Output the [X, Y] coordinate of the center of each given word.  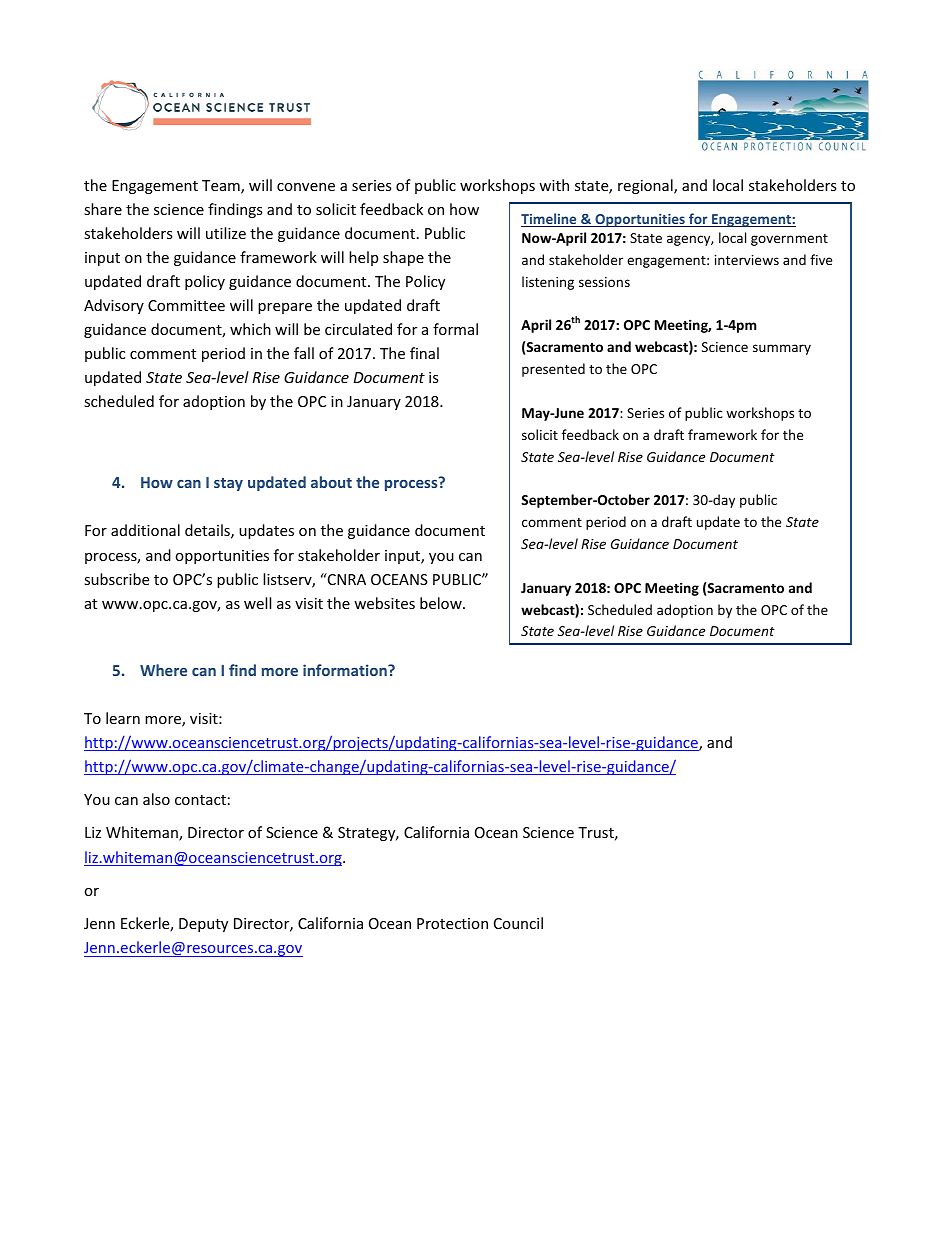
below [442, 603]
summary [782, 349]
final [424, 353]
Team [222, 187]
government [789, 240]
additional [145, 530]
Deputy [203, 925]
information [346, 670]
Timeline [550, 220]
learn [123, 718]
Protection [452, 923]
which [250, 329]
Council [518, 923]
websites [384, 603]
